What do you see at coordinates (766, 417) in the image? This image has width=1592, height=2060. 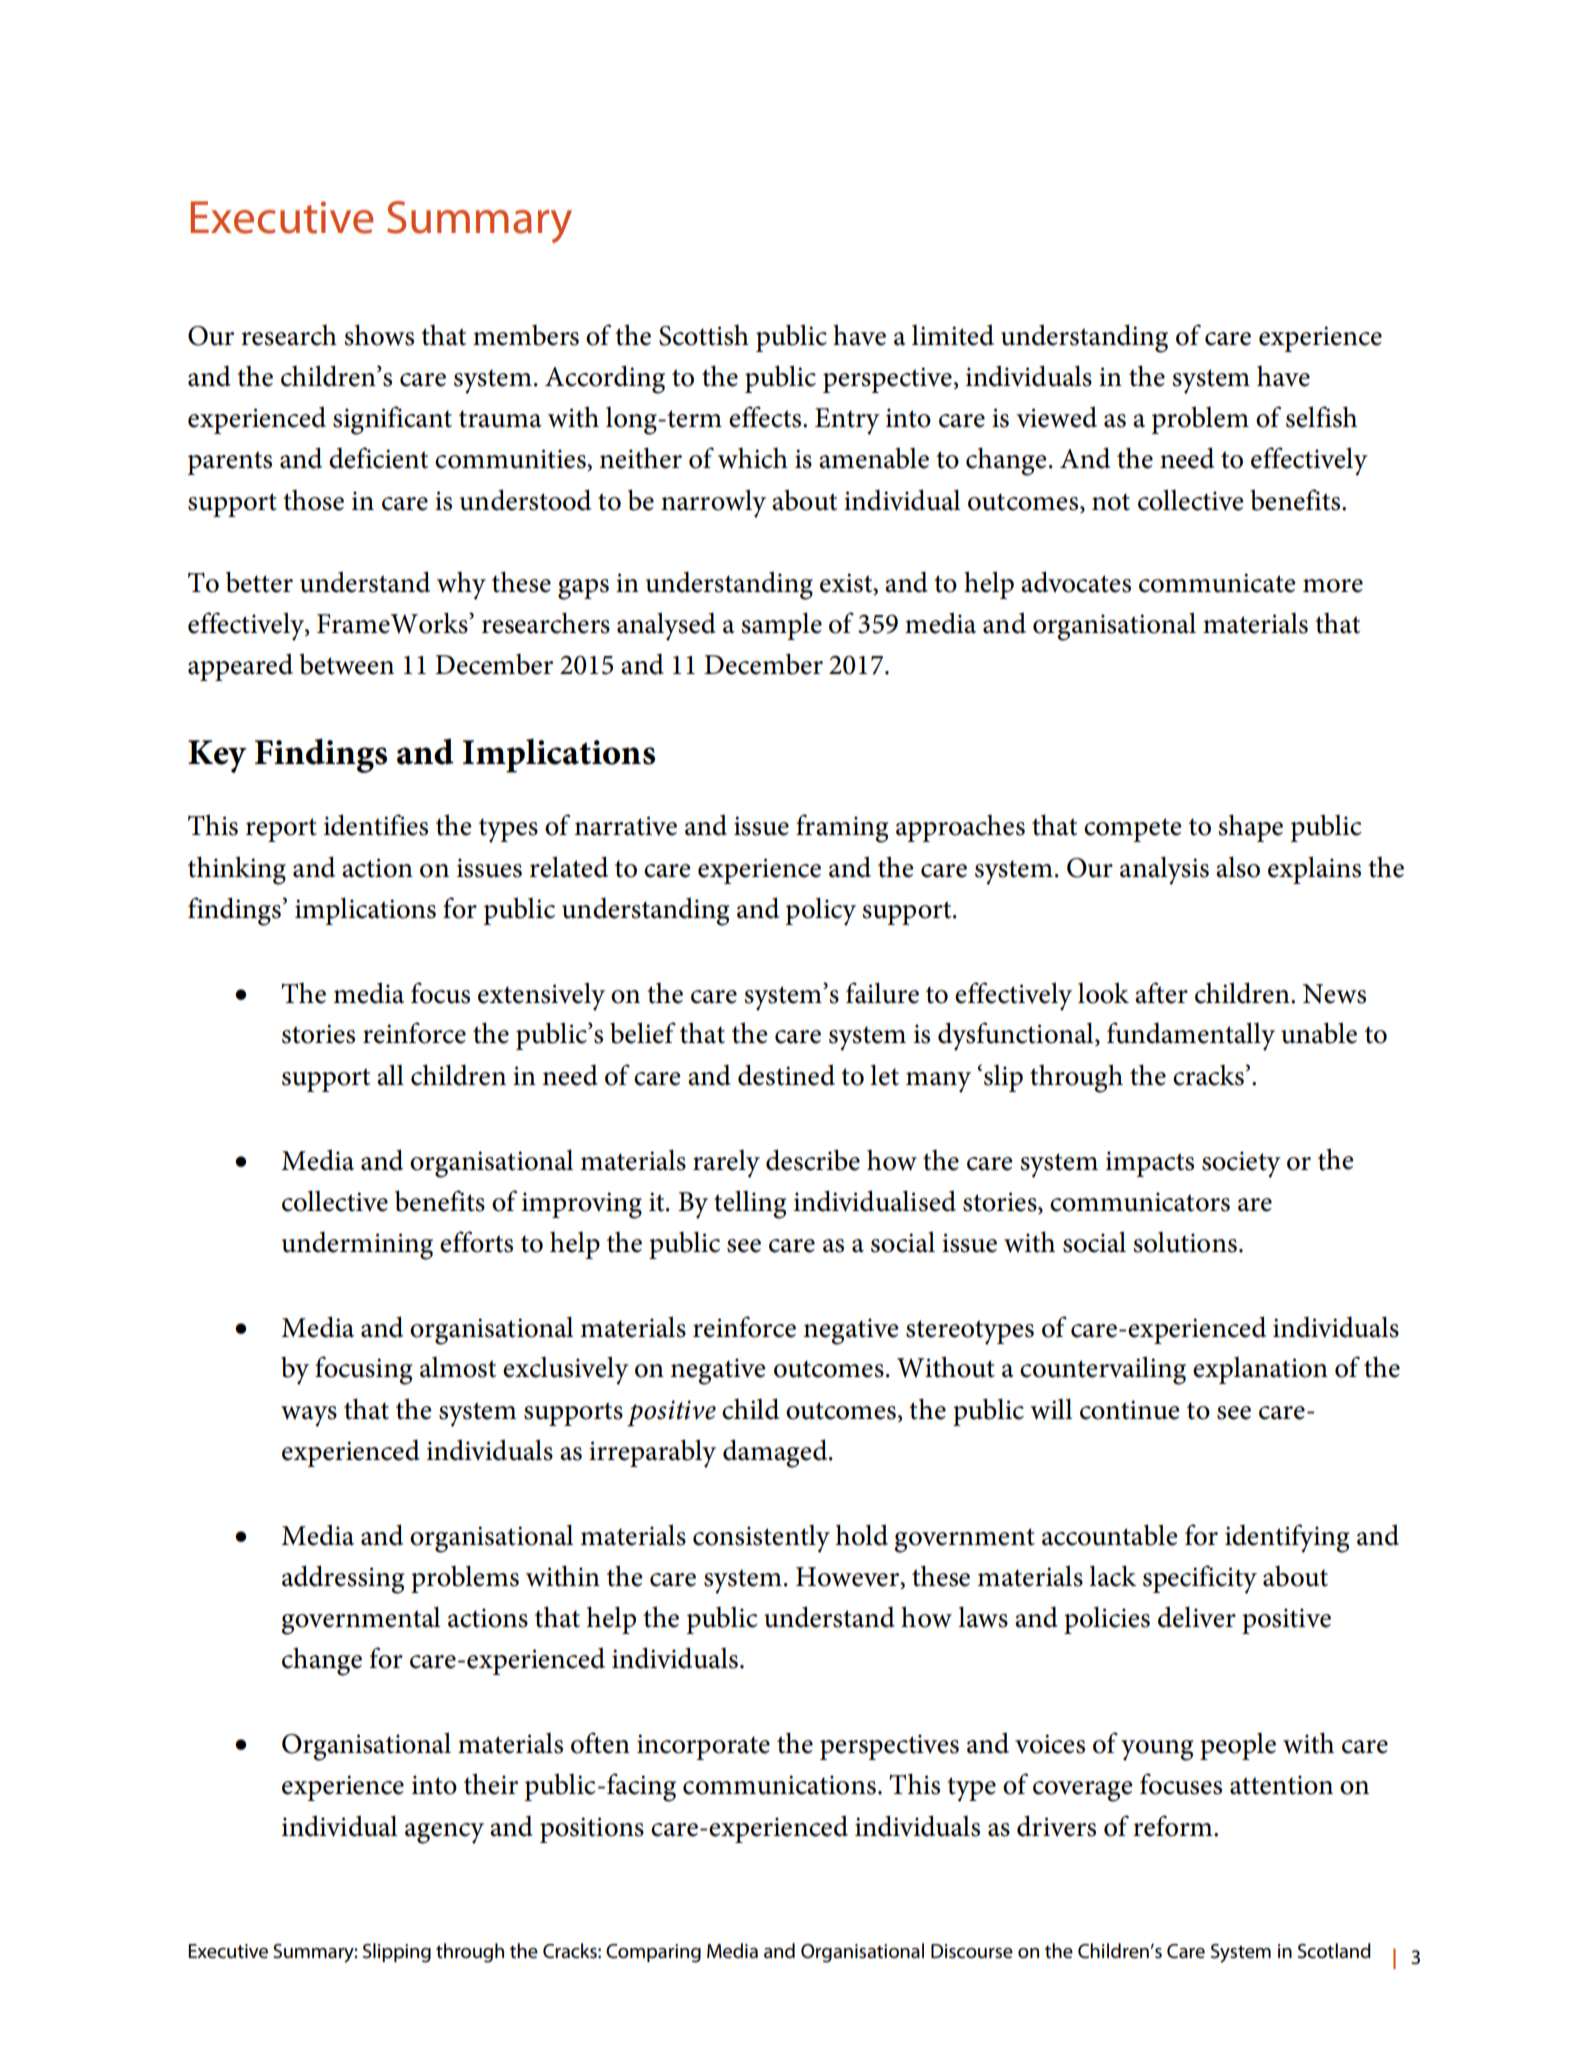 I see `effects` at bounding box center [766, 417].
